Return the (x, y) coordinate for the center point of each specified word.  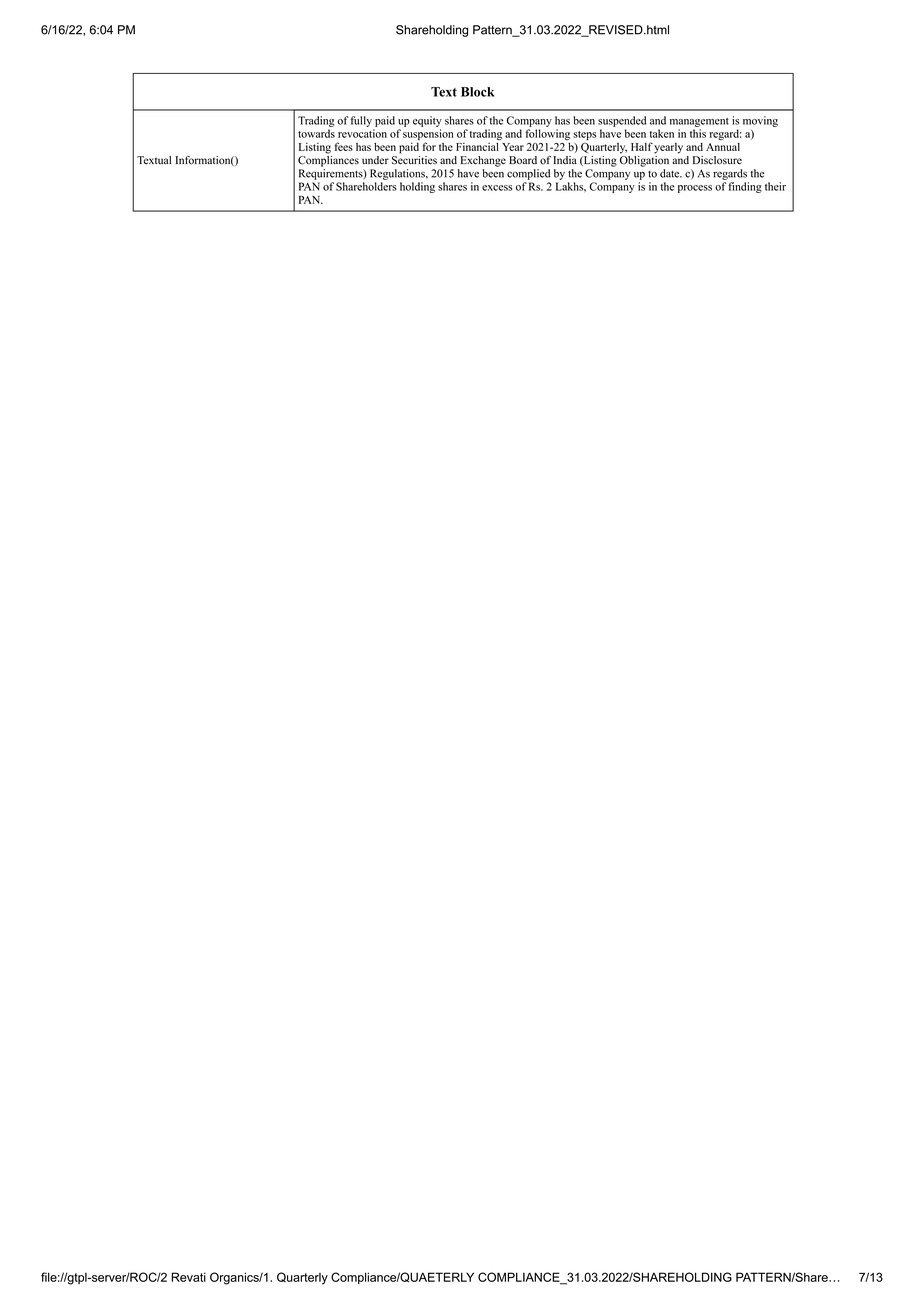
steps (585, 135)
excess (497, 188)
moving (760, 121)
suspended (622, 121)
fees (344, 146)
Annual (723, 147)
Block (478, 92)
